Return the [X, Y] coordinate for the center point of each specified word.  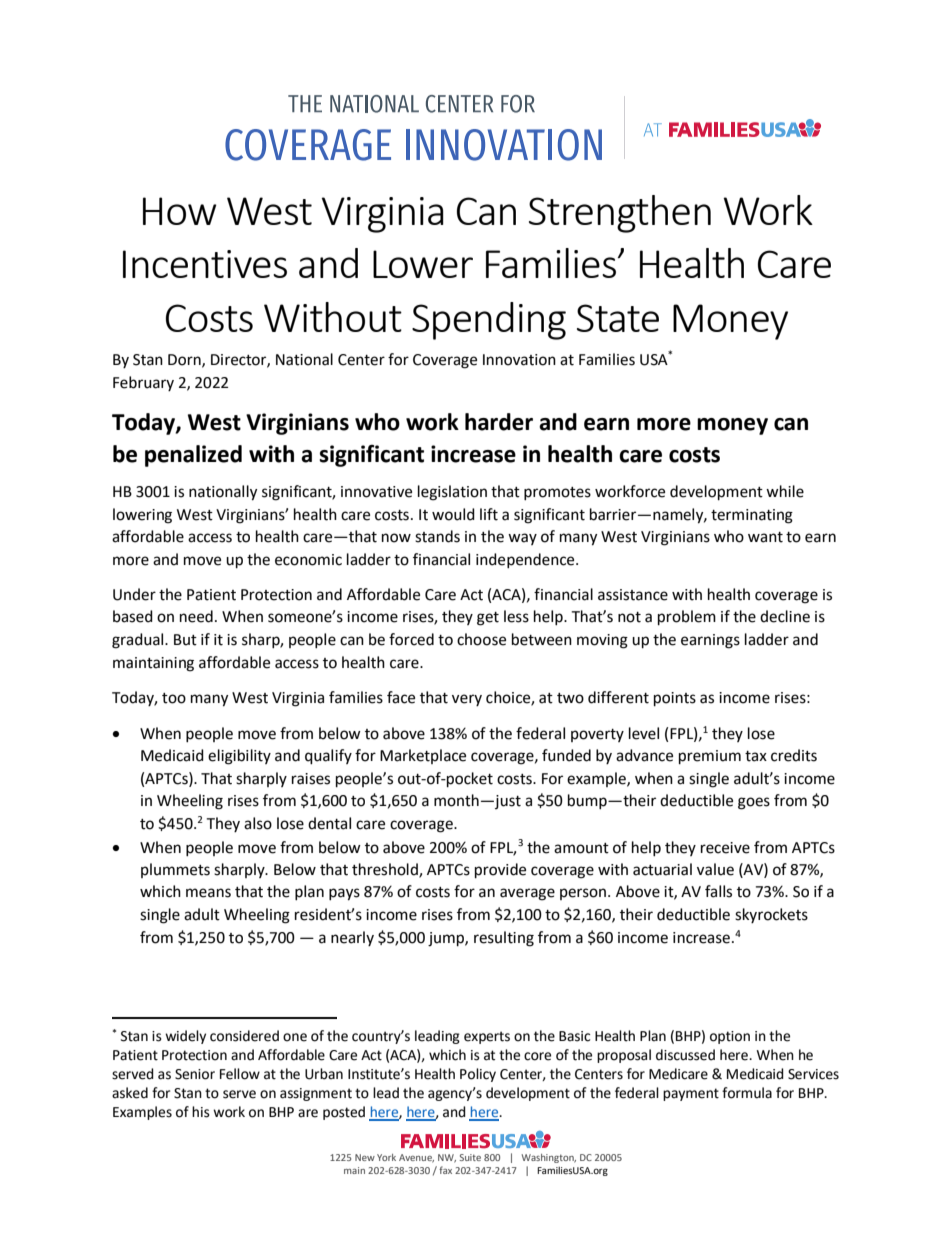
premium [710, 757]
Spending [489, 321]
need [196, 616]
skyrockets [771, 915]
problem [687, 618]
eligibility [239, 757]
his [201, 1112]
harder [499, 422]
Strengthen [620, 214]
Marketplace [423, 756]
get [488, 619]
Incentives [205, 264]
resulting [504, 939]
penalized [193, 456]
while [785, 491]
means [208, 893]
